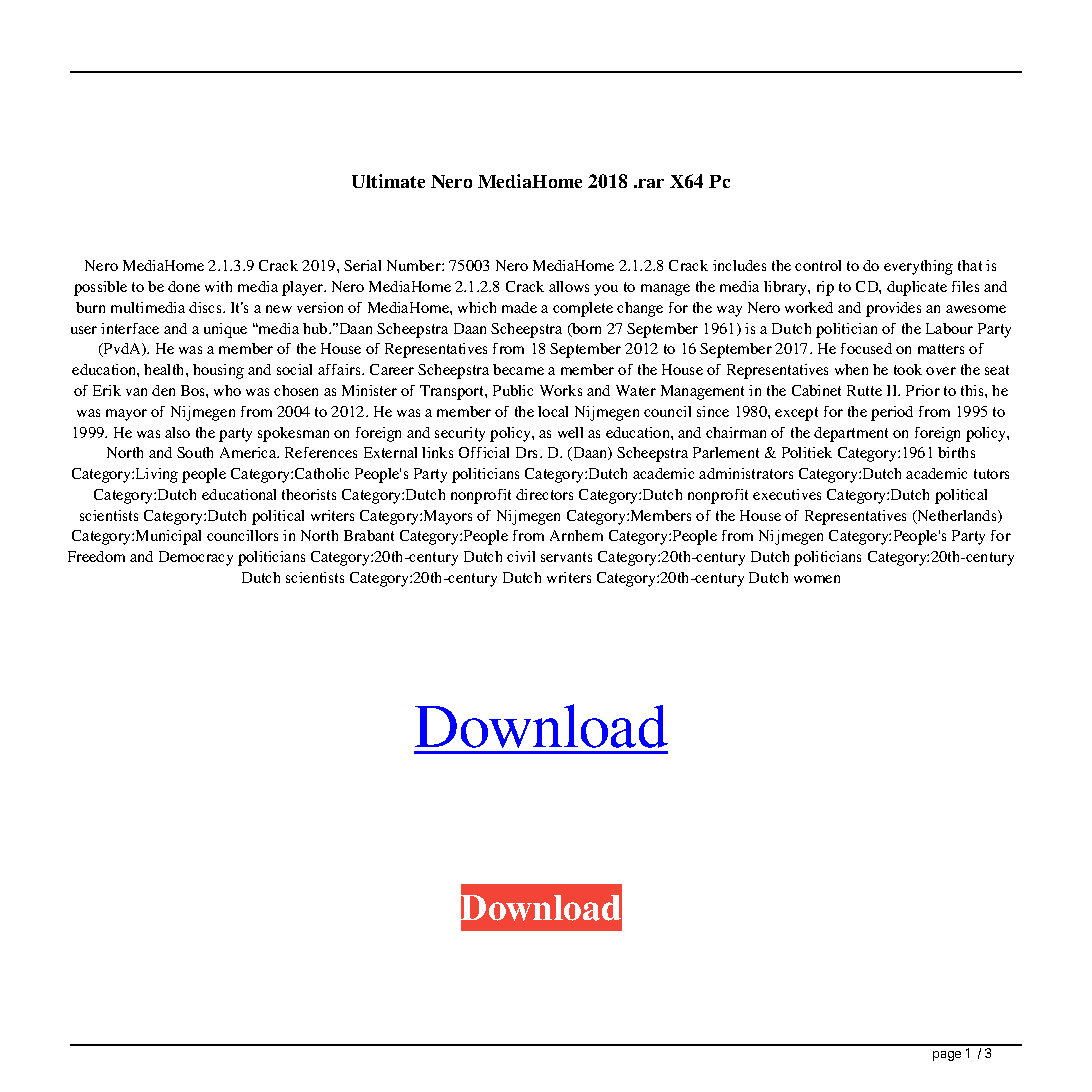  Describe the element at coordinates (566, 557) in the screenshot. I see `servants` at that location.
